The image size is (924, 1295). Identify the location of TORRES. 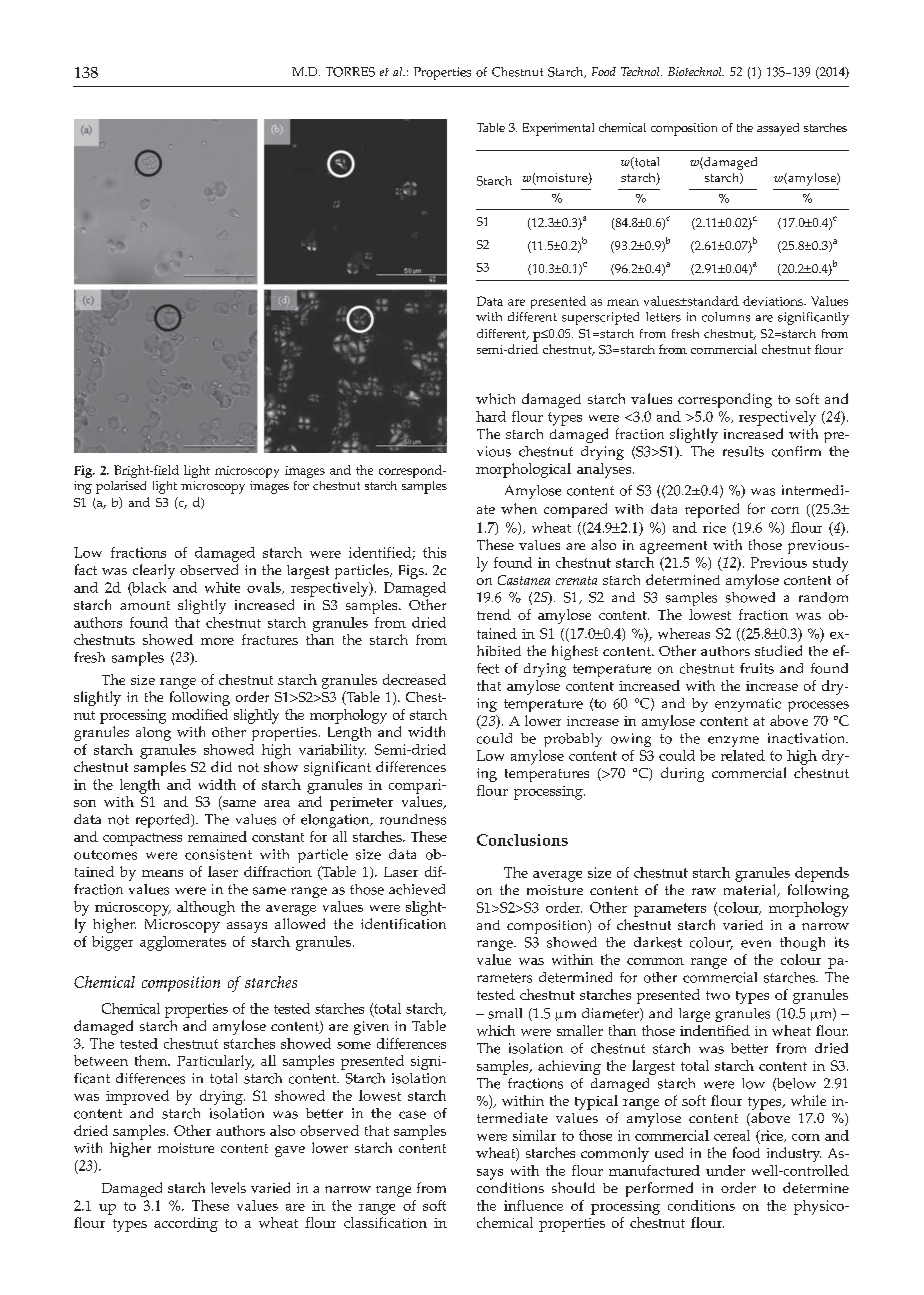
(350, 72).
